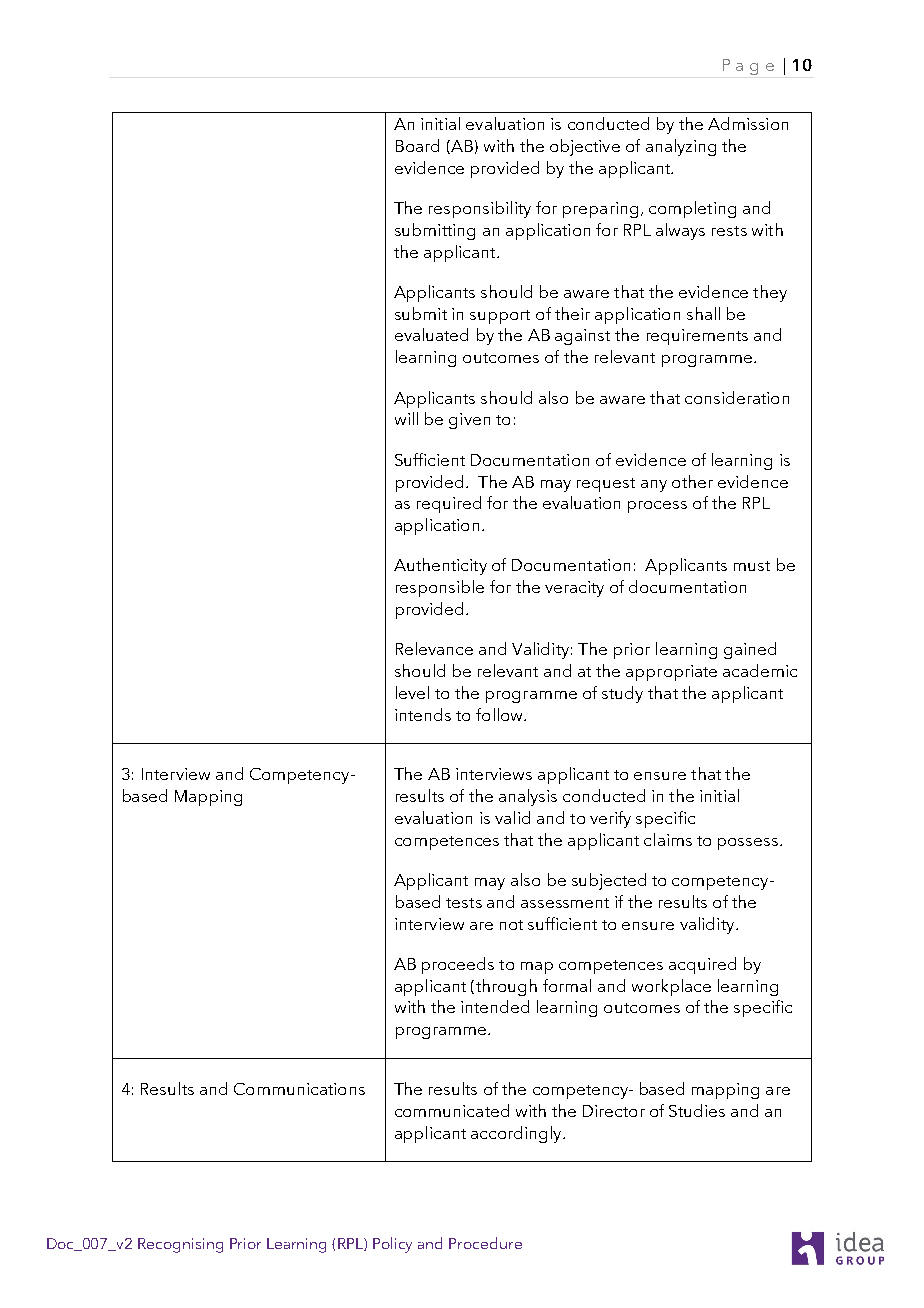 The image size is (924, 1308). Describe the element at coordinates (671, 673) in the page. I see `appropriate` at that location.
